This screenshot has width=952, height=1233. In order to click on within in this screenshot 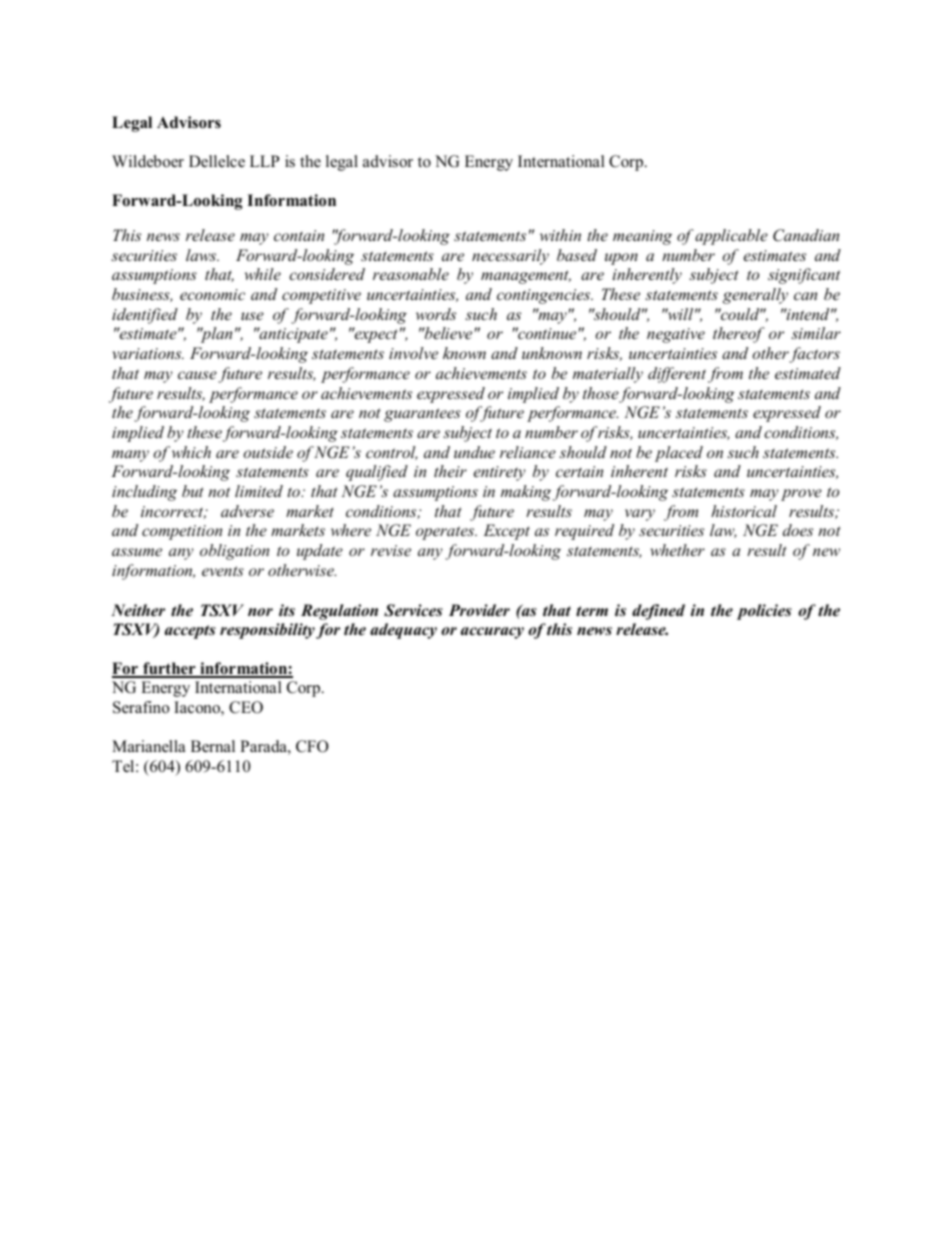, I will do `click(560, 235)`.
